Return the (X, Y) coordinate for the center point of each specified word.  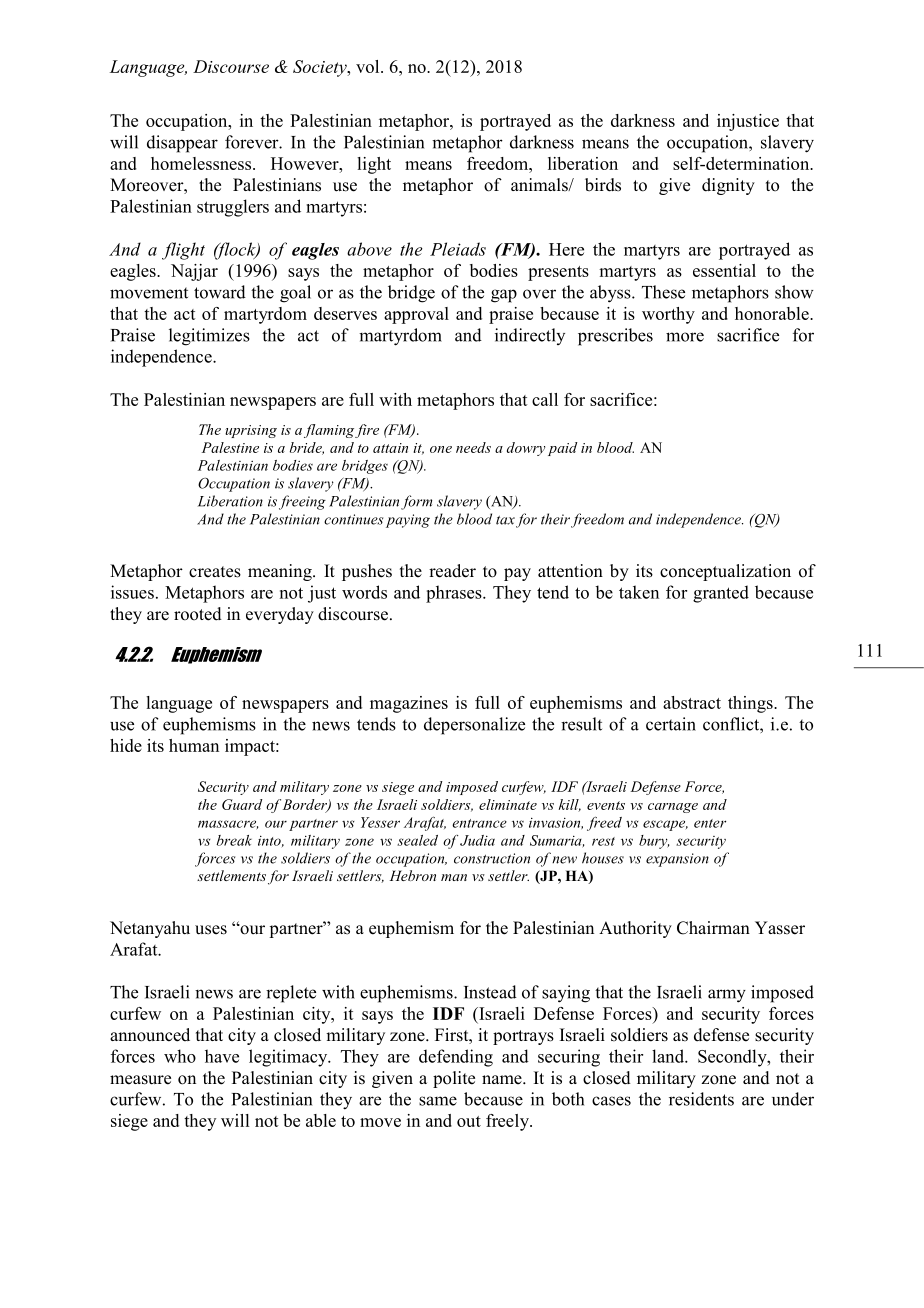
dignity (728, 186)
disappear (182, 144)
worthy (668, 315)
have (222, 1056)
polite (454, 1079)
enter (710, 823)
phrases (455, 594)
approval (416, 315)
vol (369, 66)
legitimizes (209, 337)
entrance (479, 823)
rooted (198, 614)
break (234, 840)
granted (721, 594)
